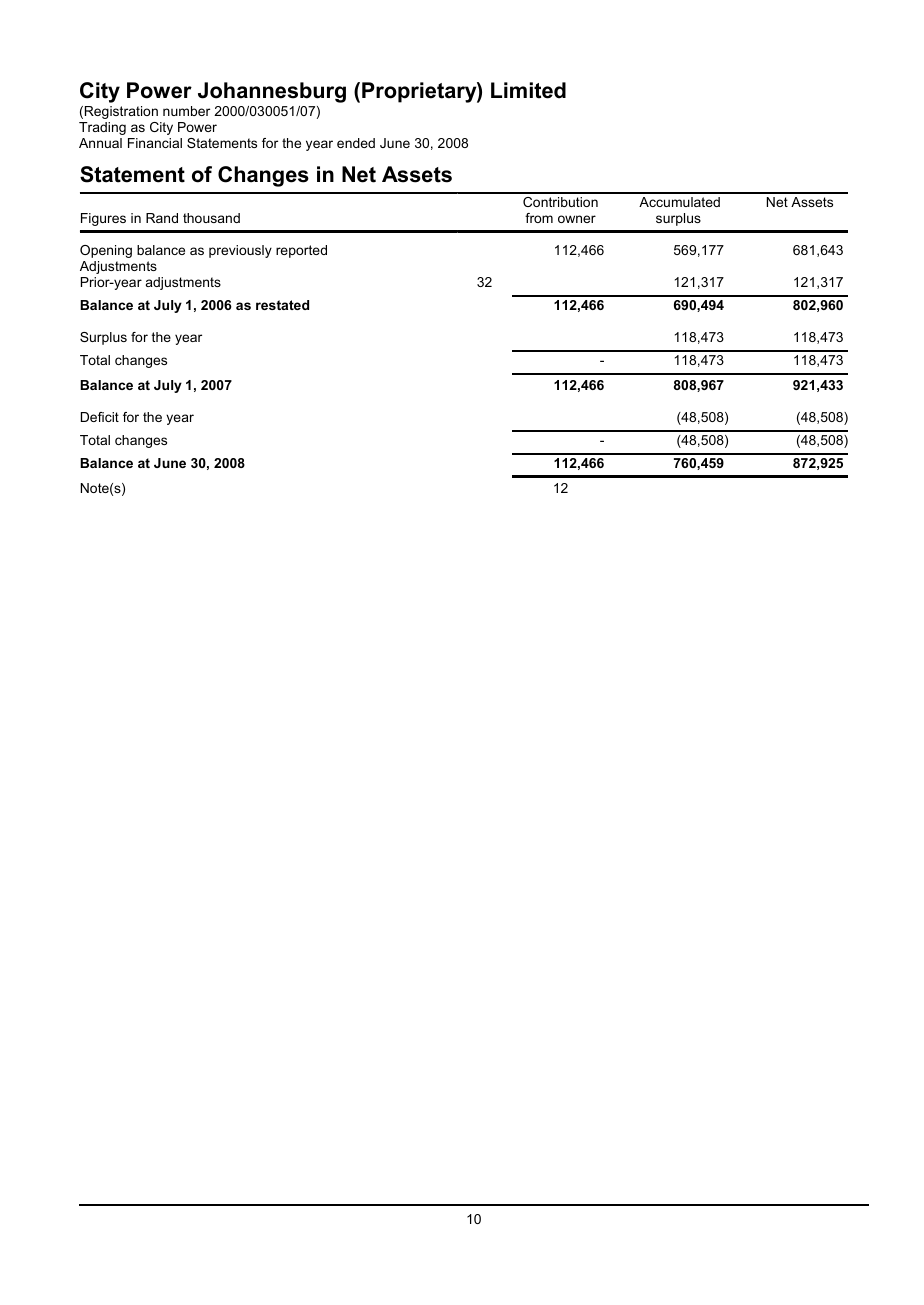  What do you see at coordinates (162, 218) in the page?
I see `Rand` at bounding box center [162, 218].
